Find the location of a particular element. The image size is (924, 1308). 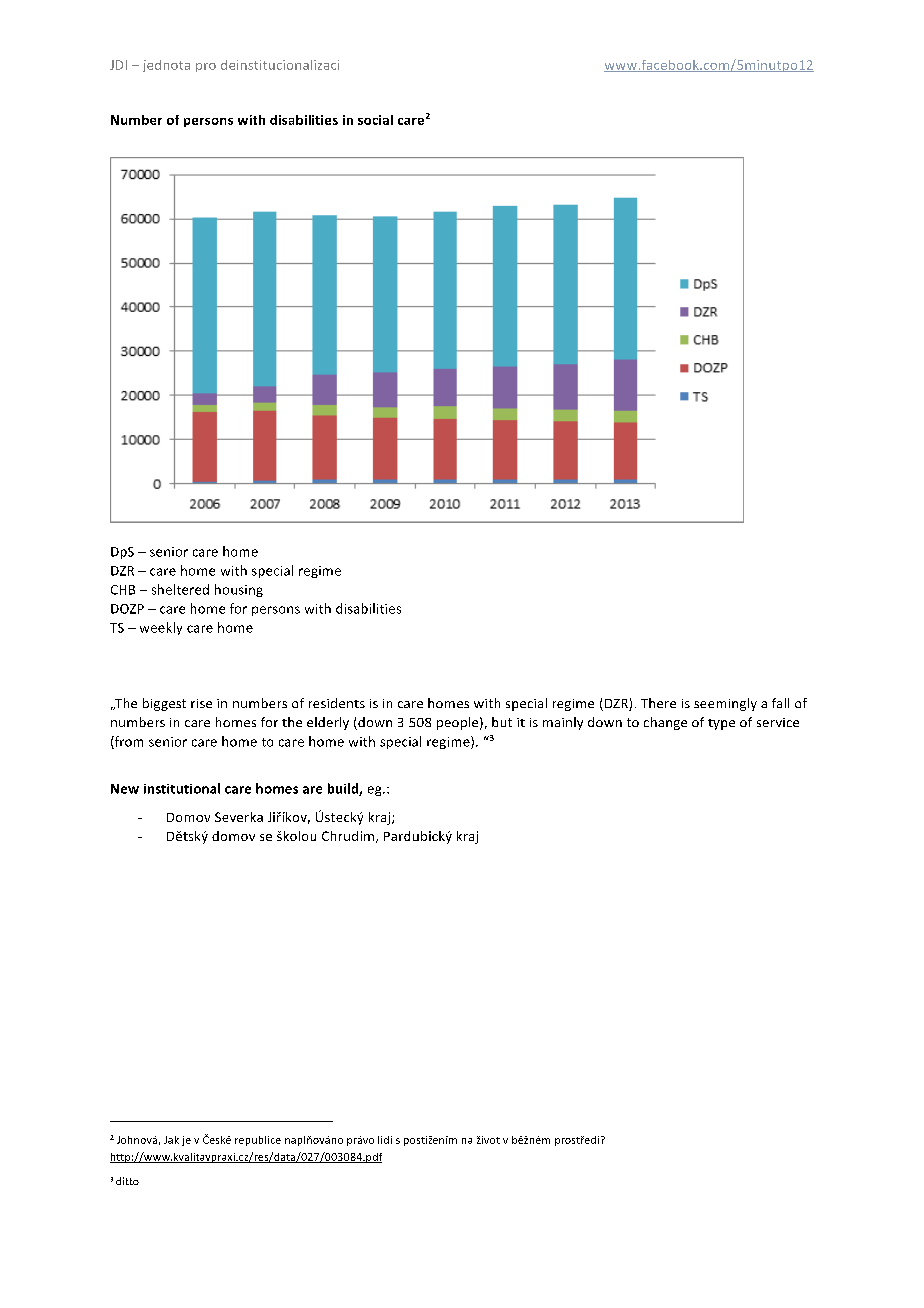

sheltered is located at coordinates (180, 589).
